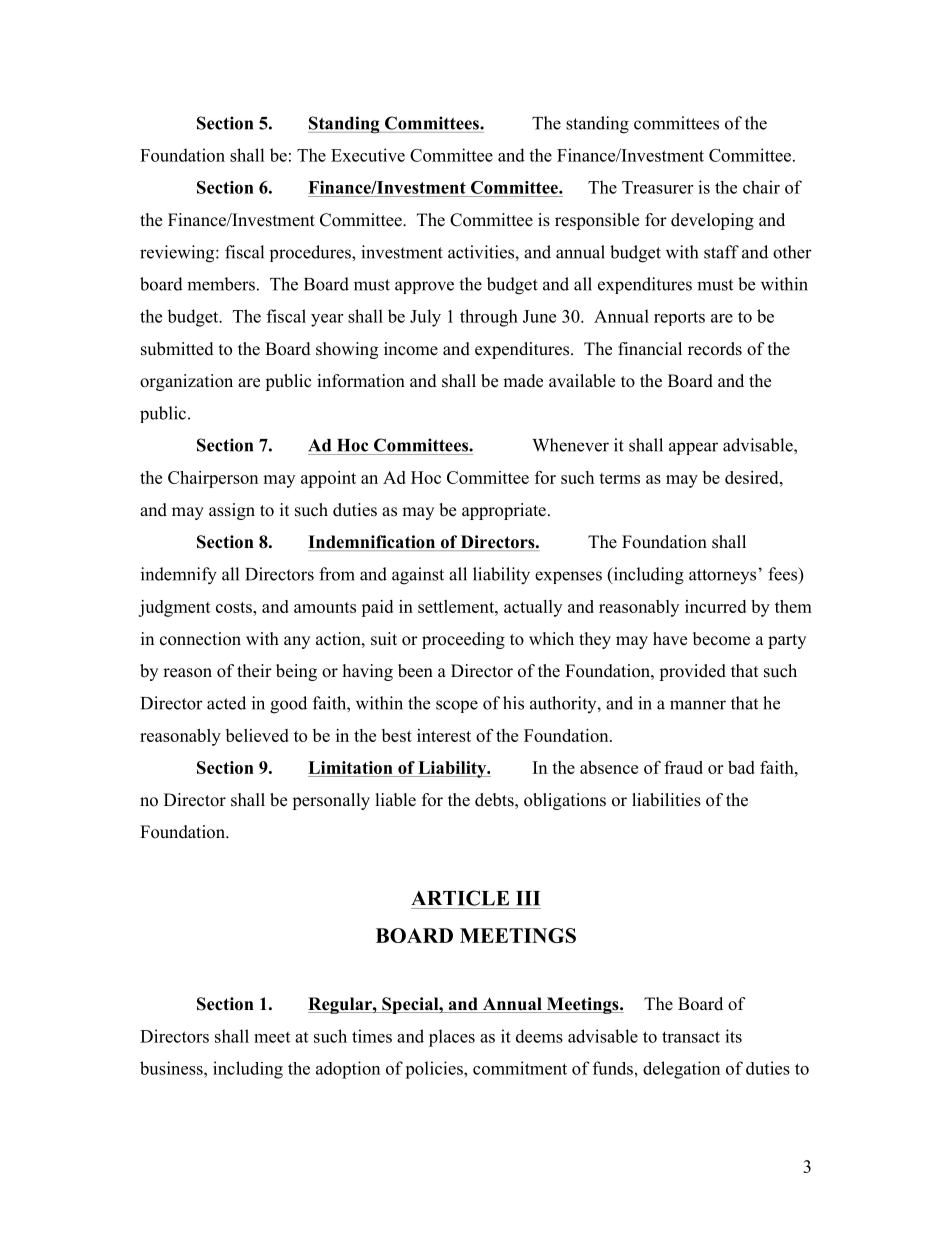 This image has width=952, height=1233. Describe the element at coordinates (232, 511) in the image. I see `assign` at that location.
